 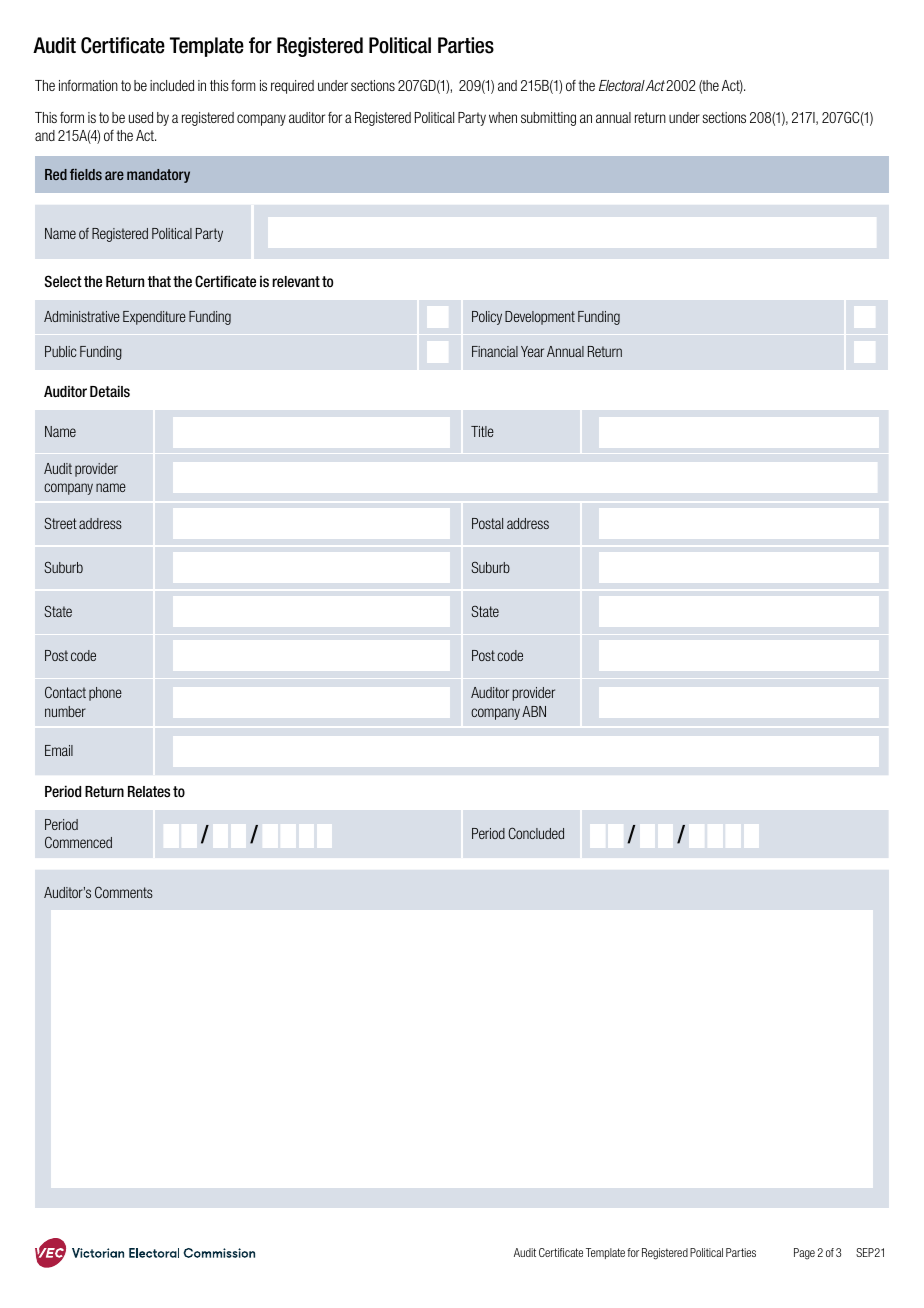 What do you see at coordinates (141, 117) in the screenshot?
I see `used` at bounding box center [141, 117].
